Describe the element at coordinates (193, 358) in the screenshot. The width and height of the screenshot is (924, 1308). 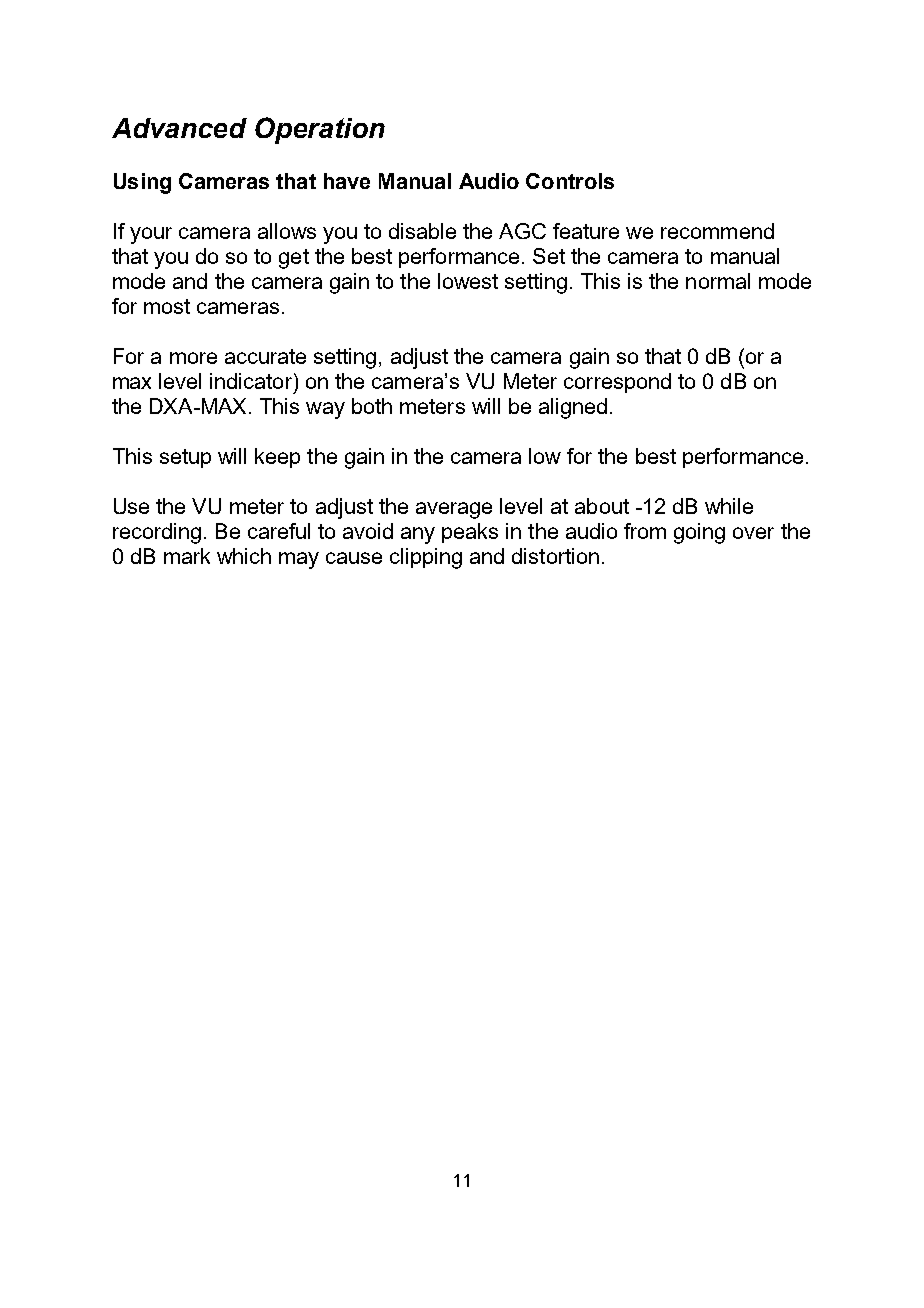
I see `more` at that location.
